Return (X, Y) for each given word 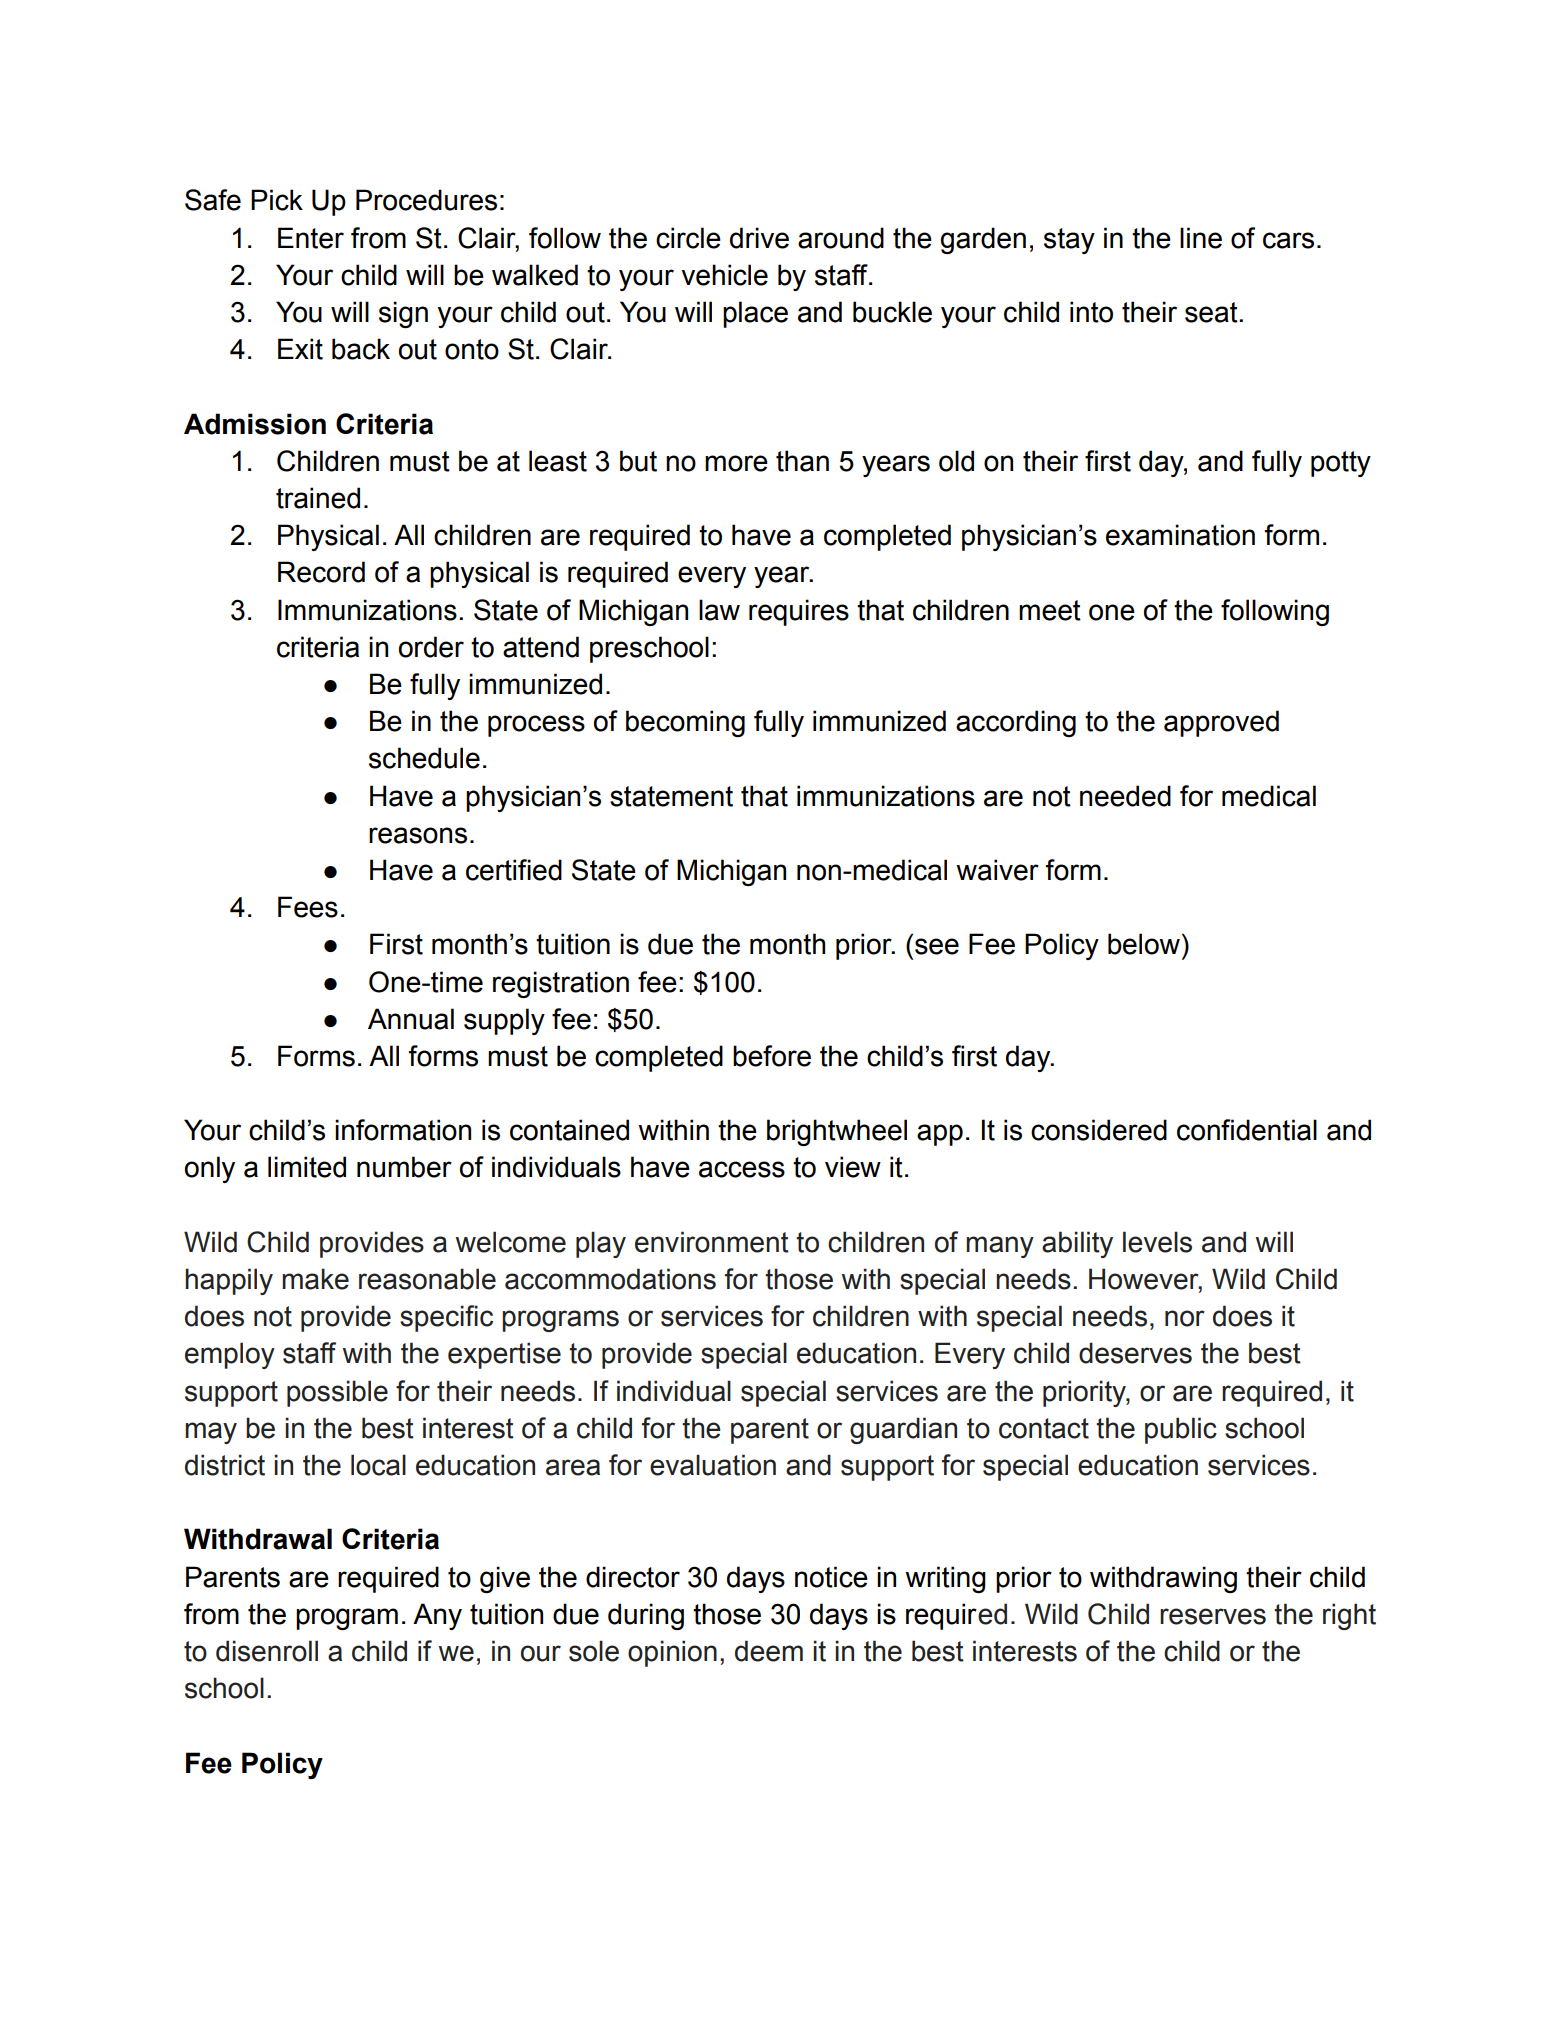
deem (769, 1651)
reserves (1213, 1616)
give (505, 1579)
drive (759, 238)
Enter (311, 238)
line (1201, 238)
